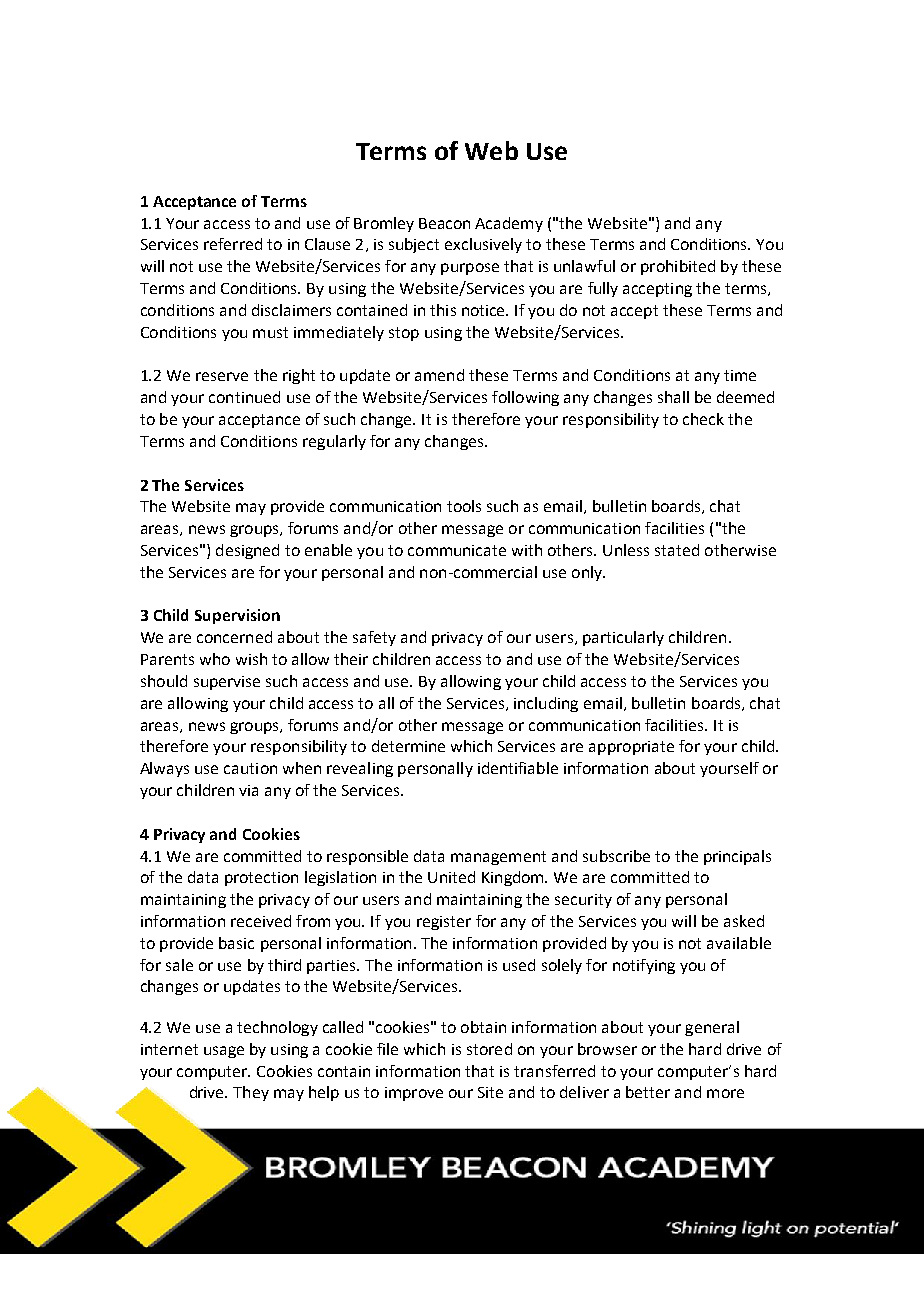 The height and width of the screenshot is (1309, 924). What do you see at coordinates (631, 748) in the screenshot?
I see `appropriate` at bounding box center [631, 748].
